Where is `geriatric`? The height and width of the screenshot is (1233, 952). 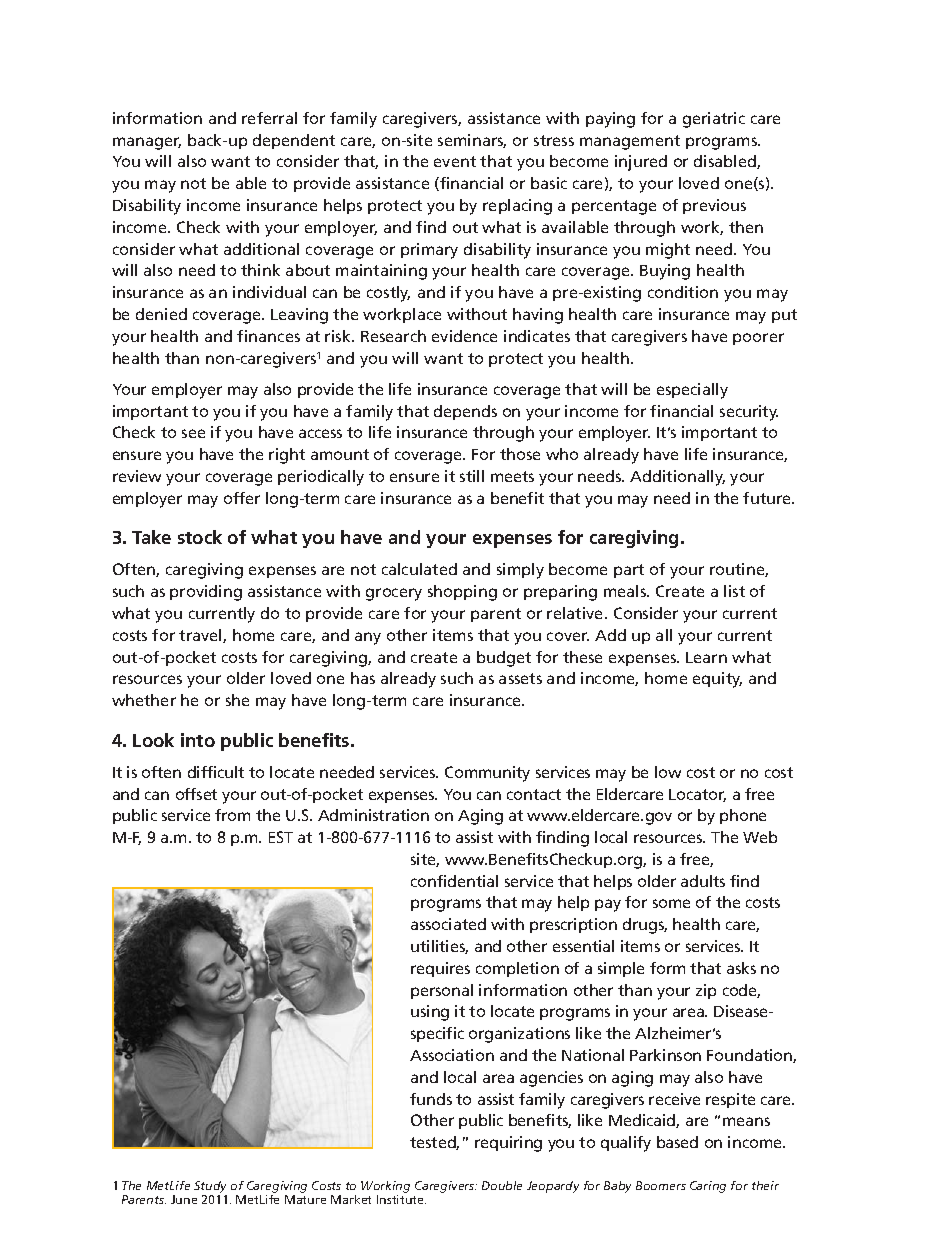 geriatric is located at coordinates (714, 120).
